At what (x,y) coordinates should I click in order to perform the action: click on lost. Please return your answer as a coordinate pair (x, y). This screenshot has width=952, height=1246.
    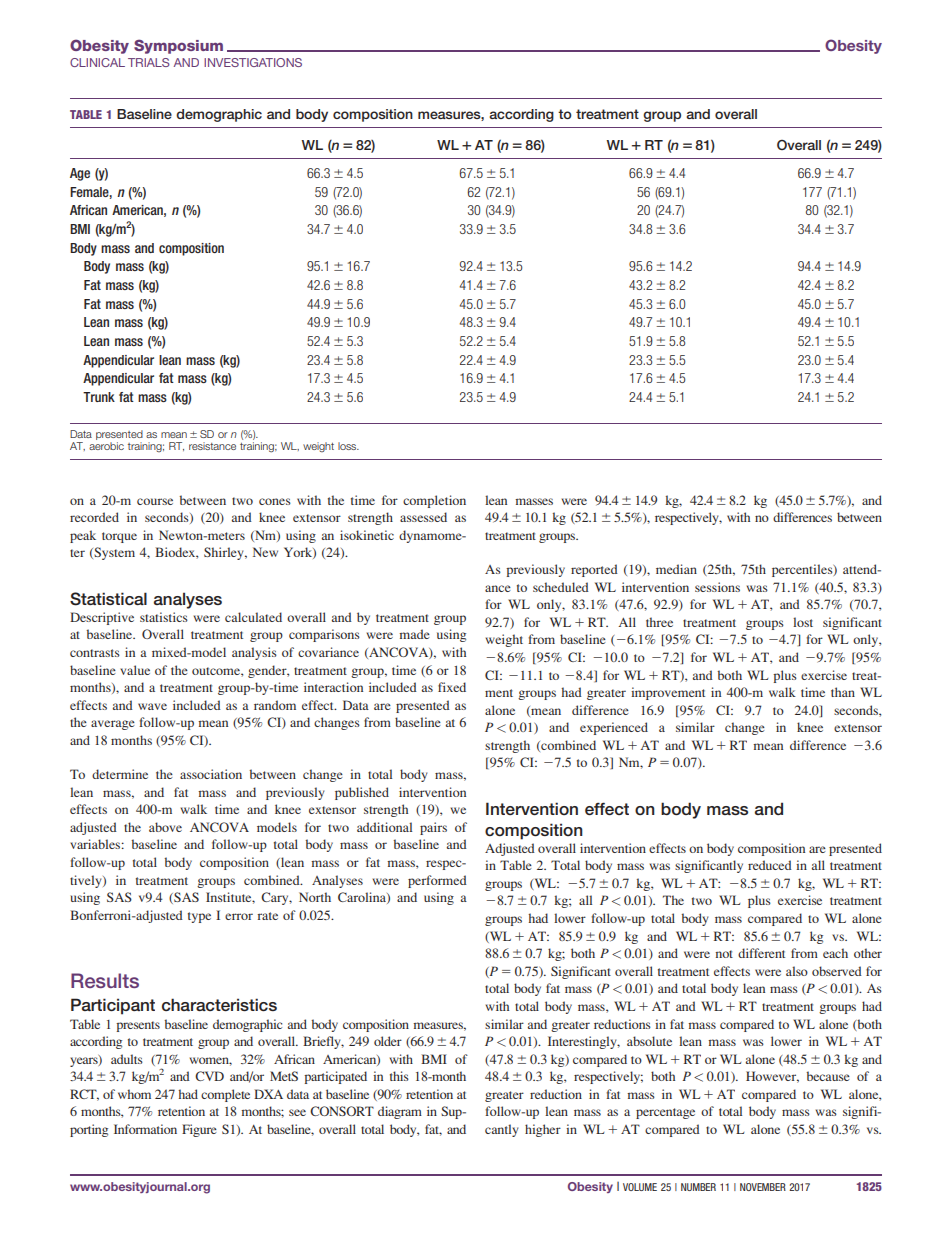
    Looking at the image, I should click on (803, 622).
